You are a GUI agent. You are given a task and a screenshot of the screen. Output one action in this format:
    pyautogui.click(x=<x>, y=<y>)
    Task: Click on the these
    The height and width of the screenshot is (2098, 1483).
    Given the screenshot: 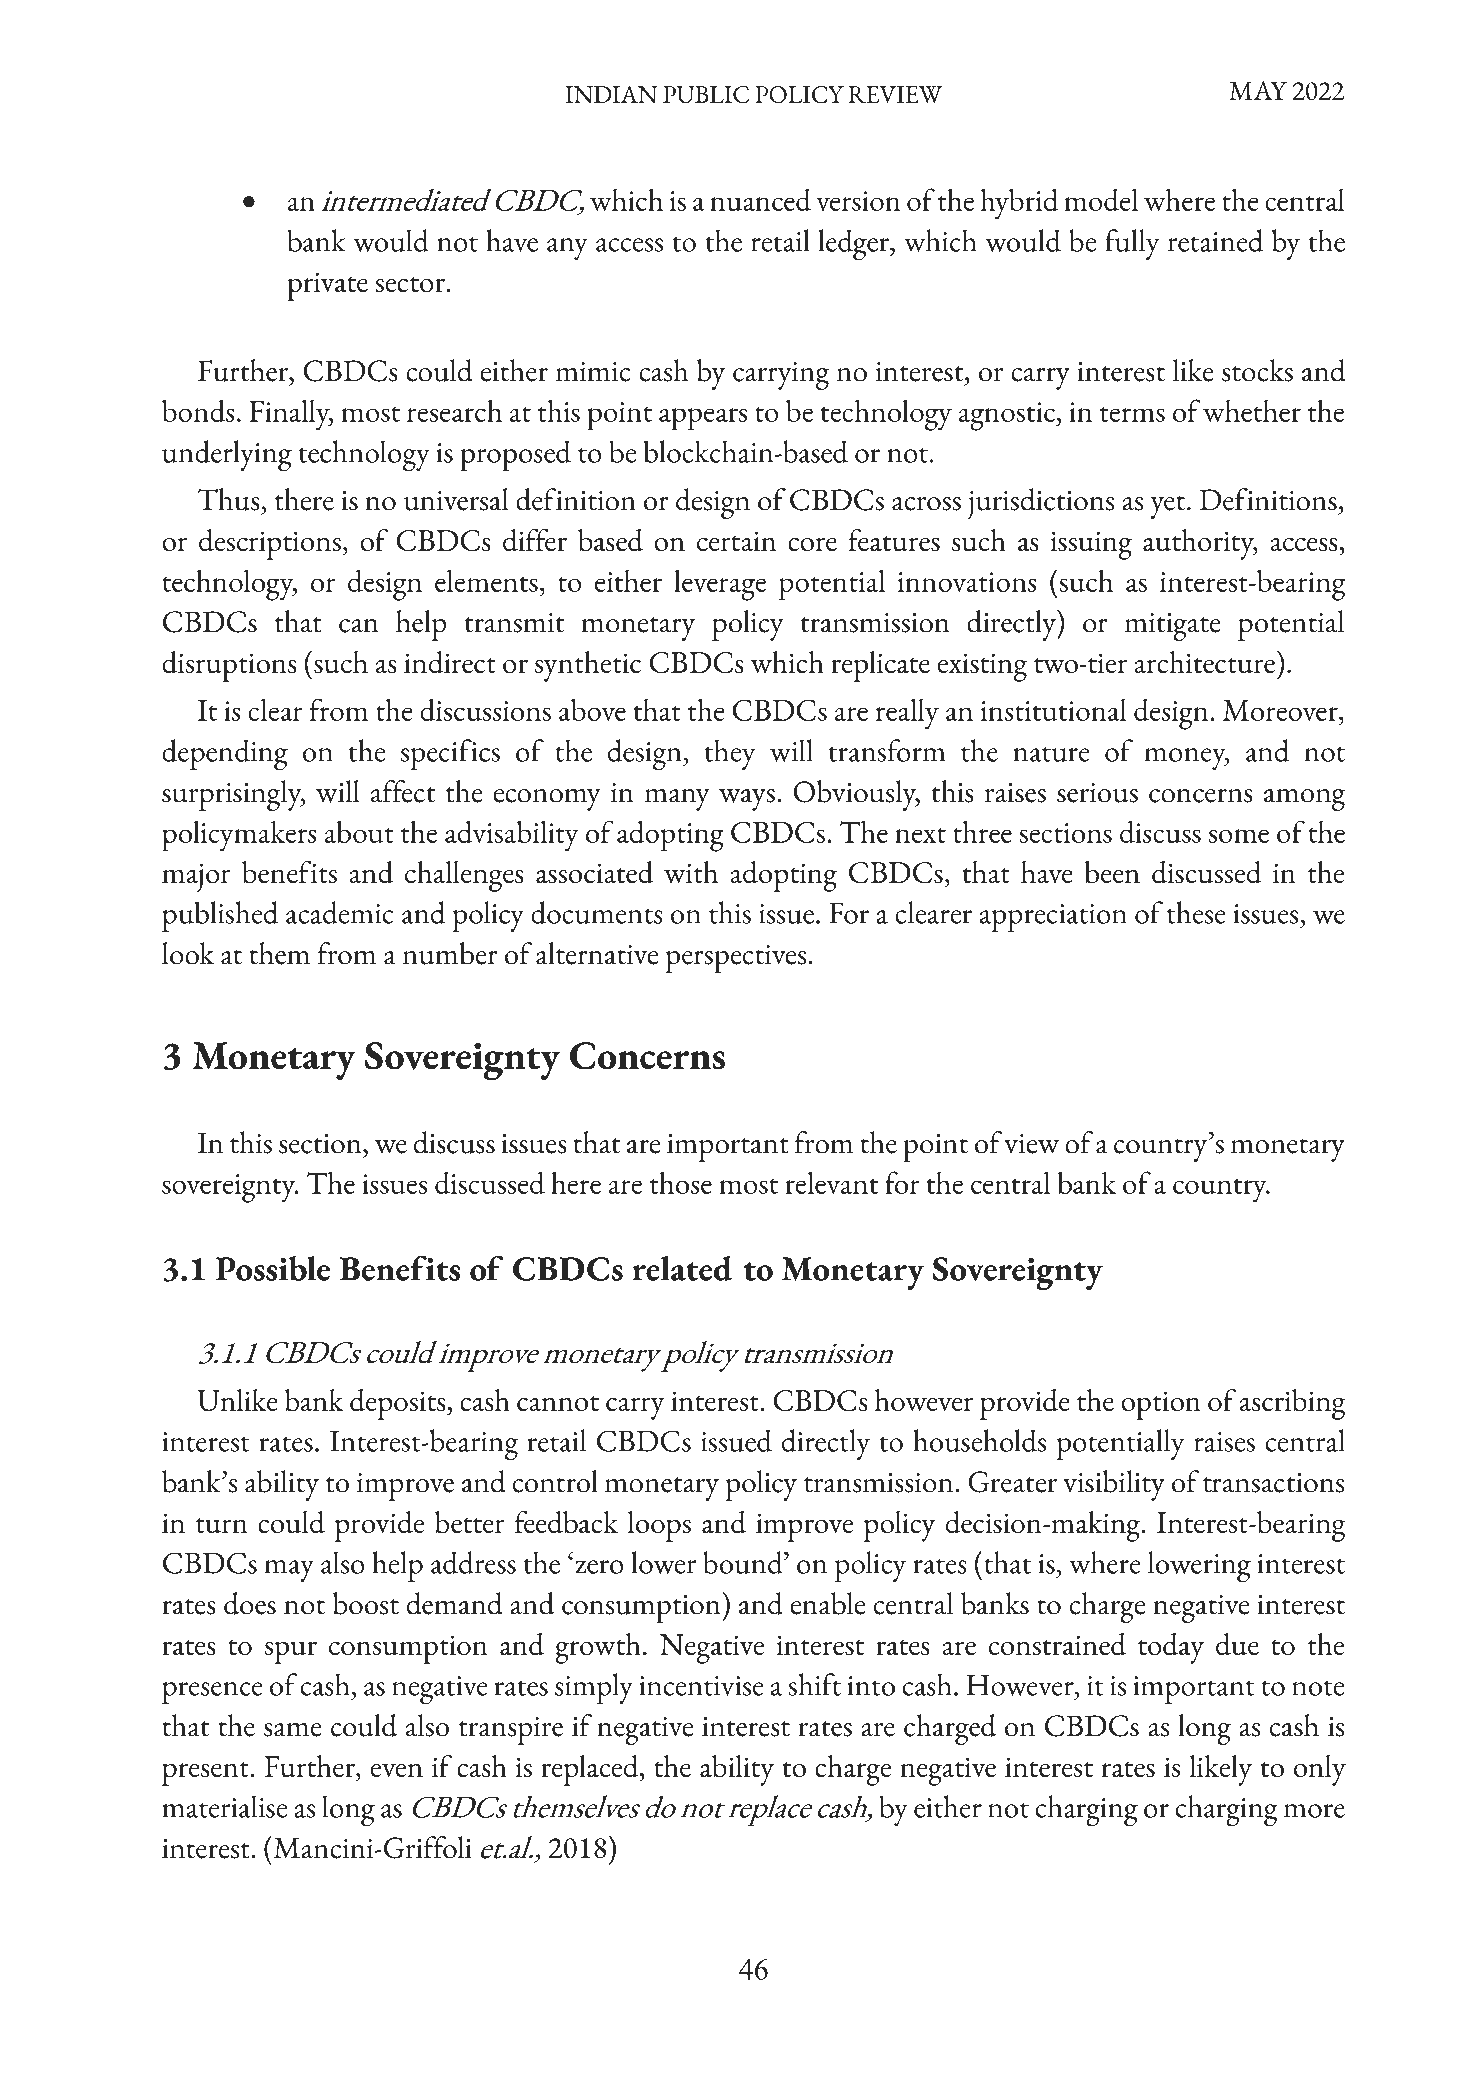 What is the action you would take?
    pyautogui.click(x=1196, y=912)
